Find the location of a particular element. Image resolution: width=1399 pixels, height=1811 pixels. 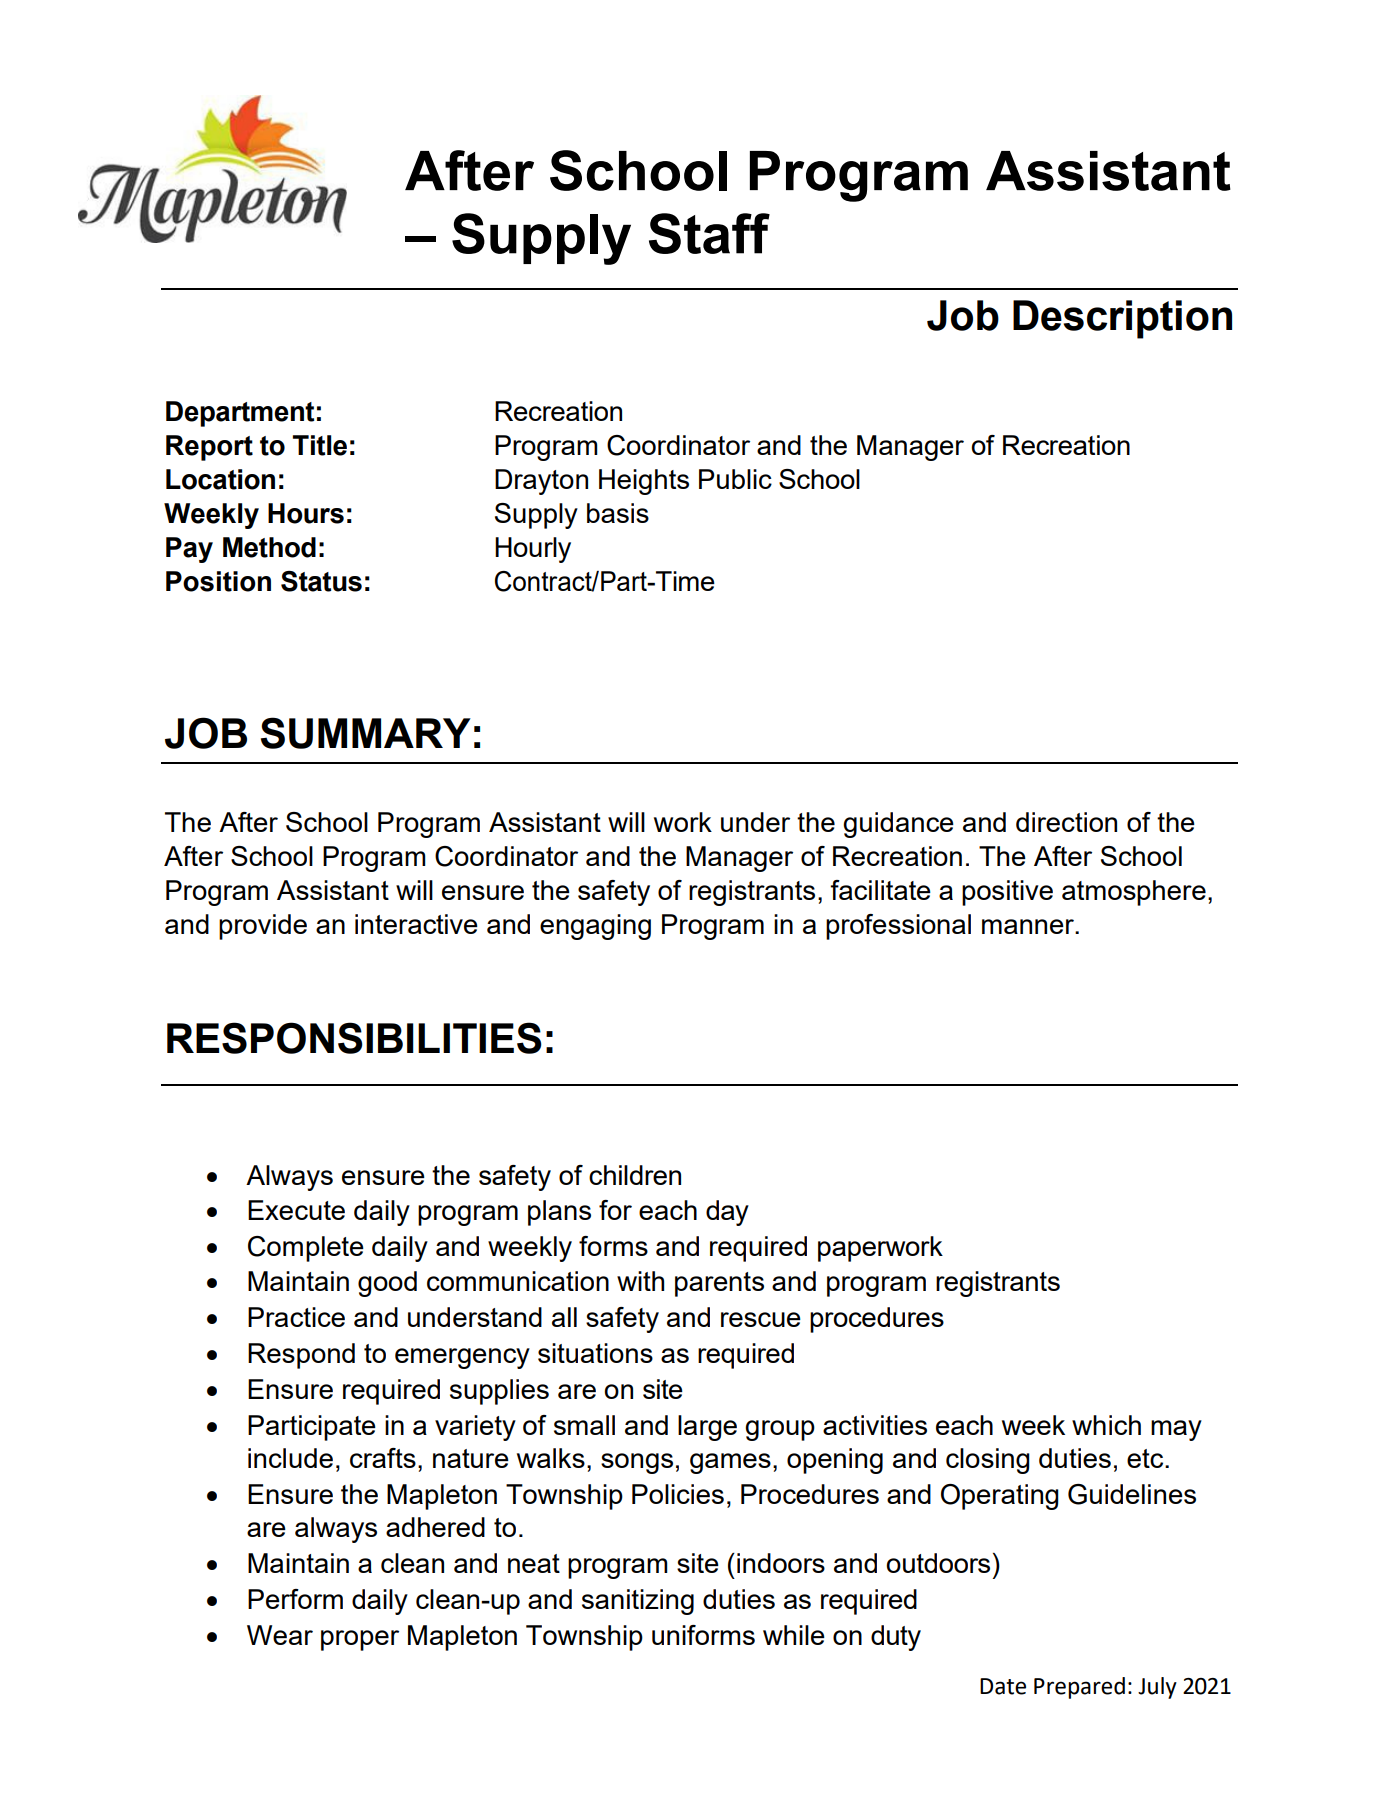

Description is located at coordinates (1122, 319).
